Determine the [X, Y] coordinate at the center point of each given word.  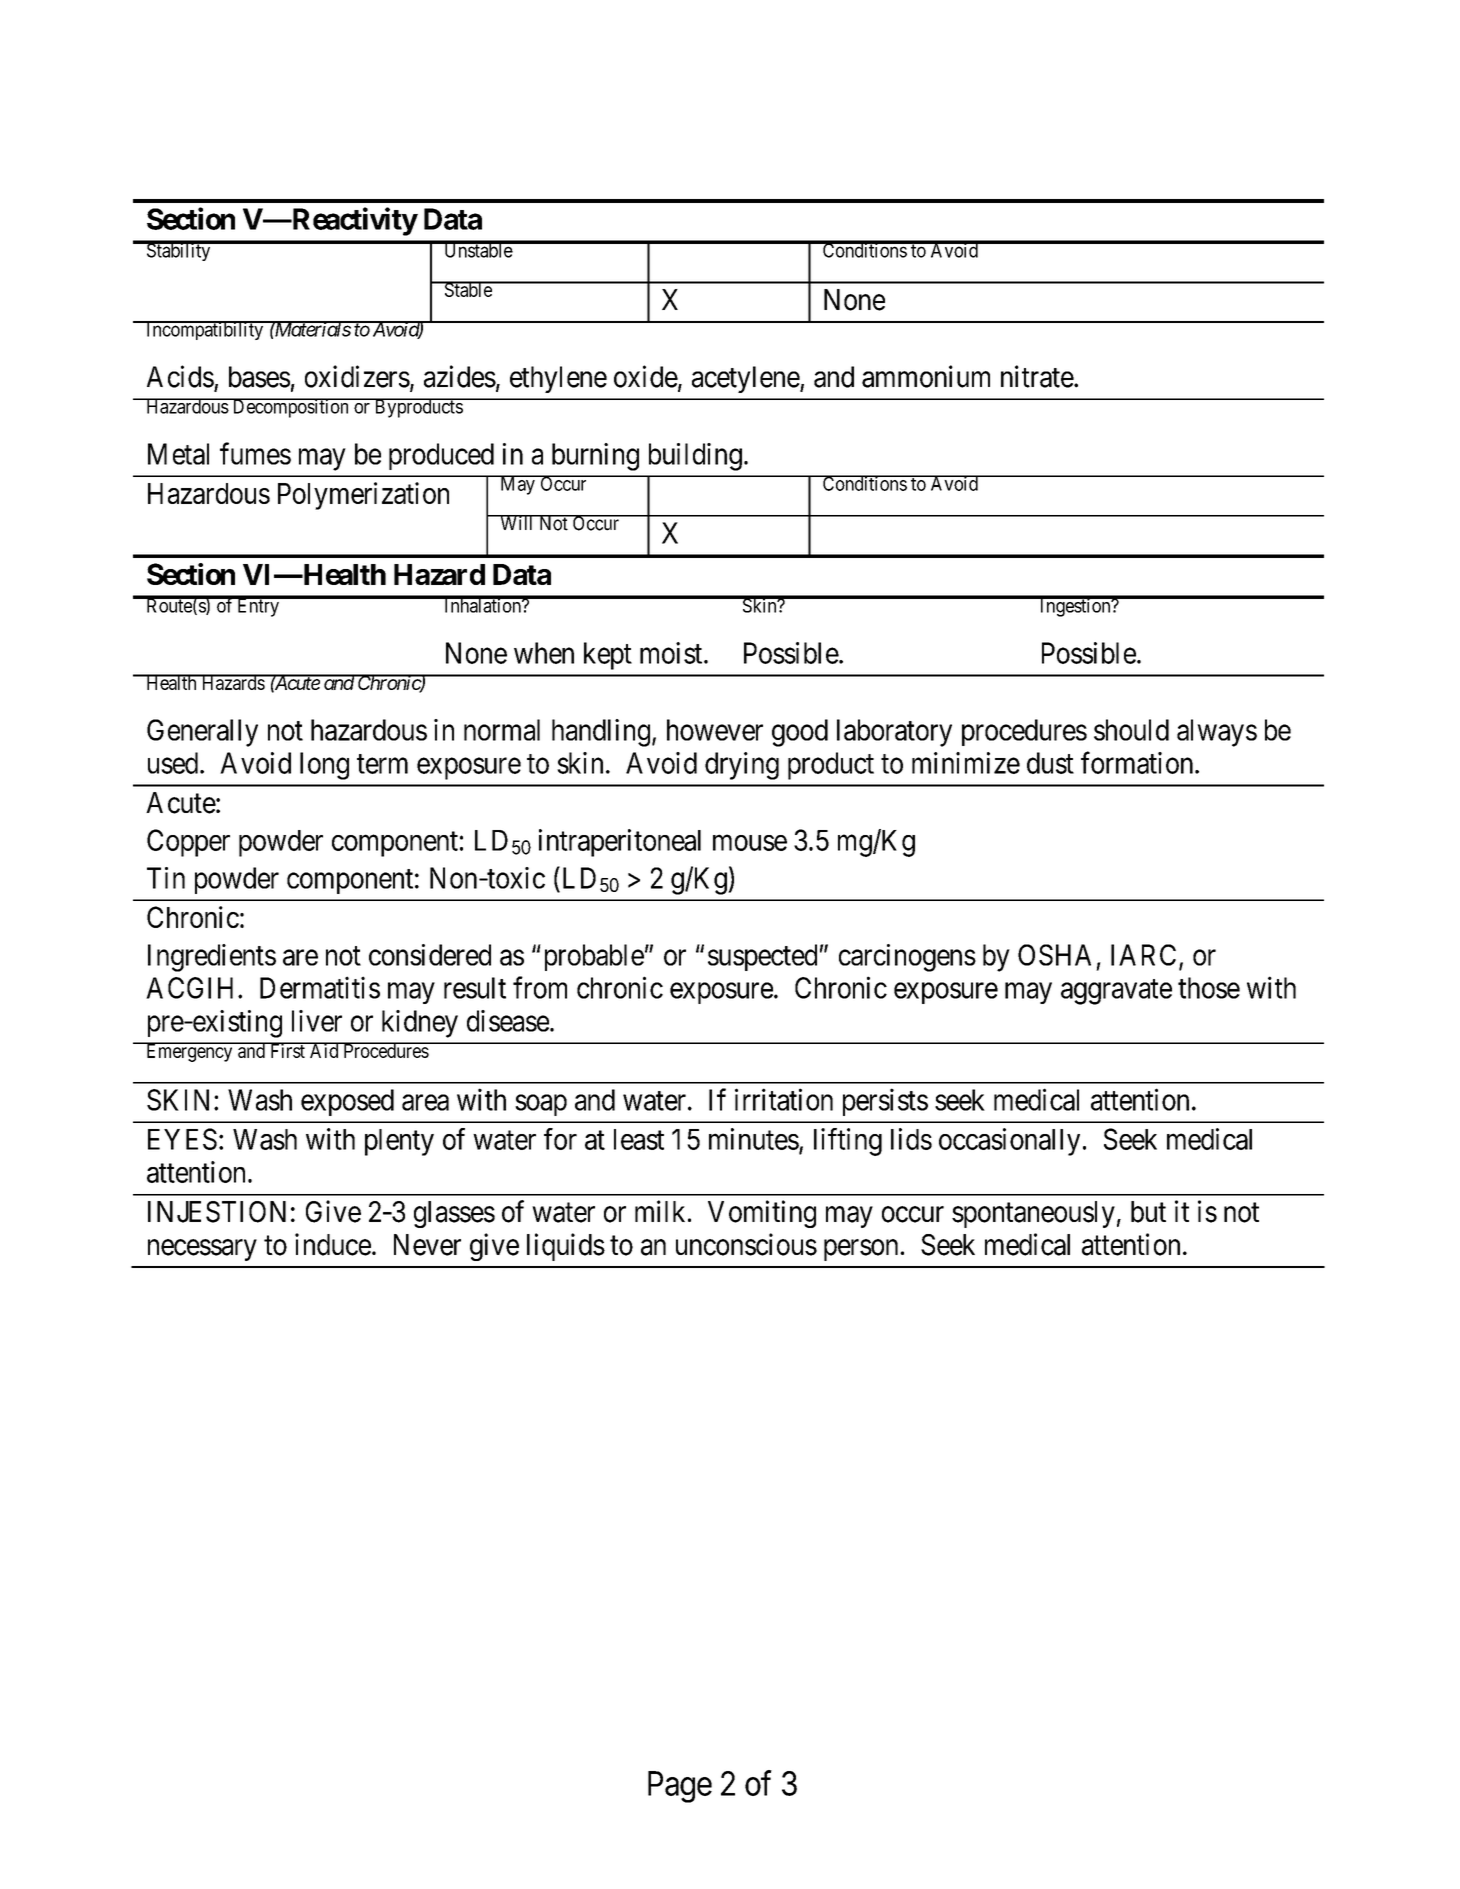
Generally [202, 733]
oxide [646, 376]
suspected [762, 957]
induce [333, 1244]
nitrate [1037, 376]
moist [672, 653]
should [1131, 730]
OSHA [1054, 955]
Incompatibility [205, 330]
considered [430, 955]
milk [660, 1211]
